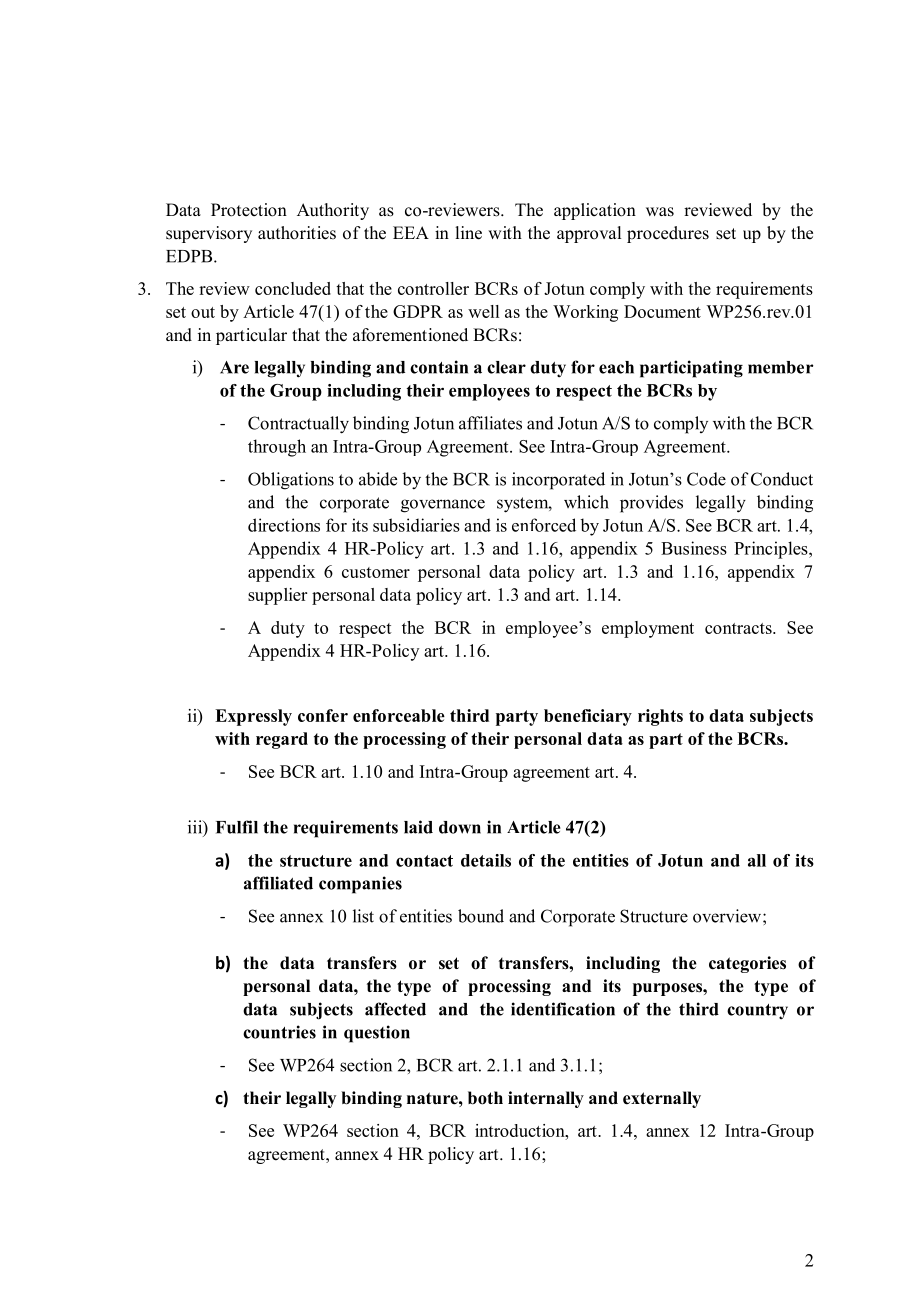 Image resolution: width=924 pixels, height=1308 pixels. Describe the element at coordinates (468, 233) in the screenshot. I see `line` at that location.
